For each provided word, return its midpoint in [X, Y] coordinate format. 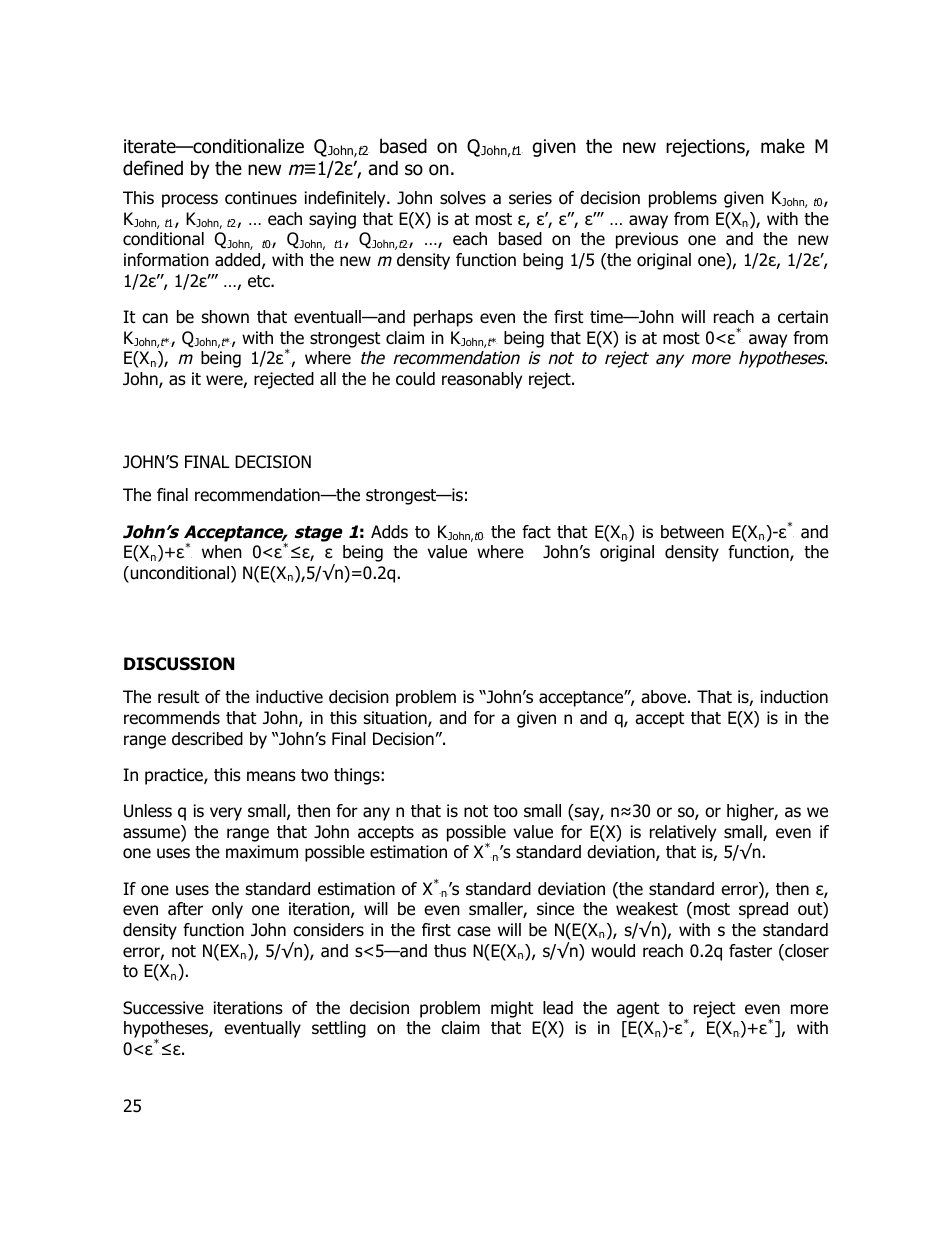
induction [794, 697]
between [692, 532]
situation [396, 719]
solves [463, 198]
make [783, 146]
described [207, 739]
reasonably [482, 380]
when [222, 551]
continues [261, 198]
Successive [163, 1008]
